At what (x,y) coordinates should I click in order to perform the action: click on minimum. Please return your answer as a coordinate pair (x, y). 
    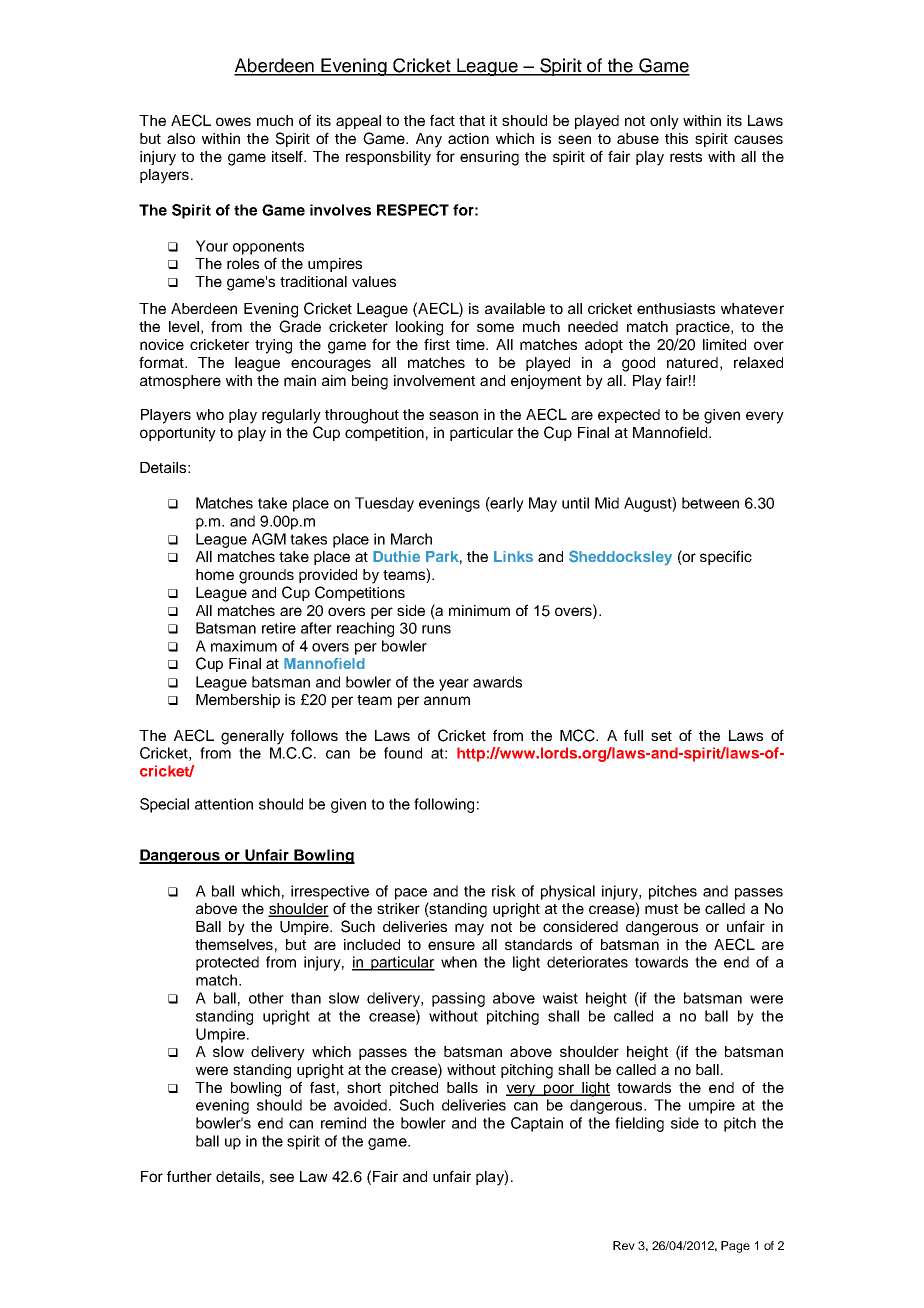
    Looking at the image, I should click on (479, 610).
